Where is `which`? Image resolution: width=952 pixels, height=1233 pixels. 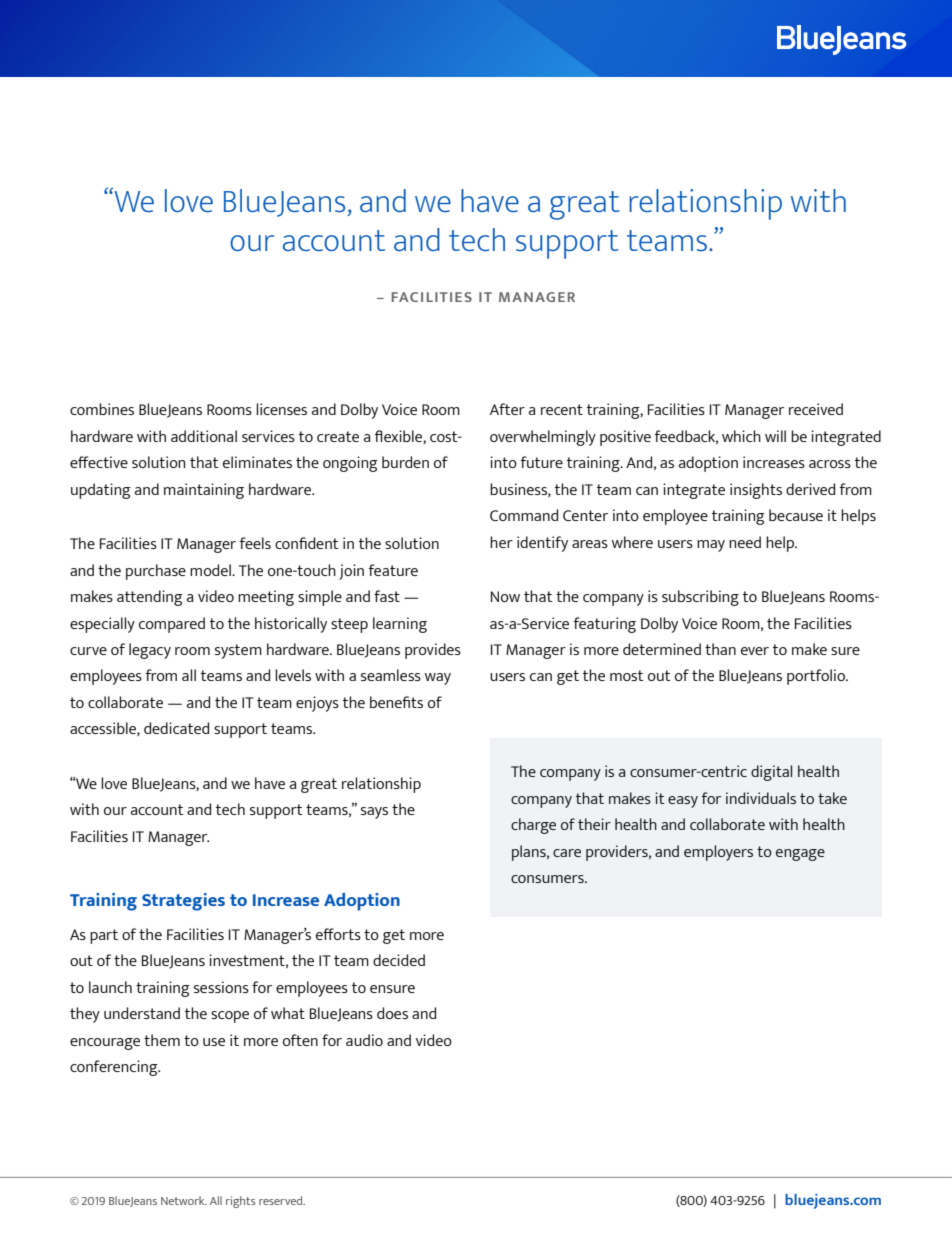
which is located at coordinates (741, 436).
